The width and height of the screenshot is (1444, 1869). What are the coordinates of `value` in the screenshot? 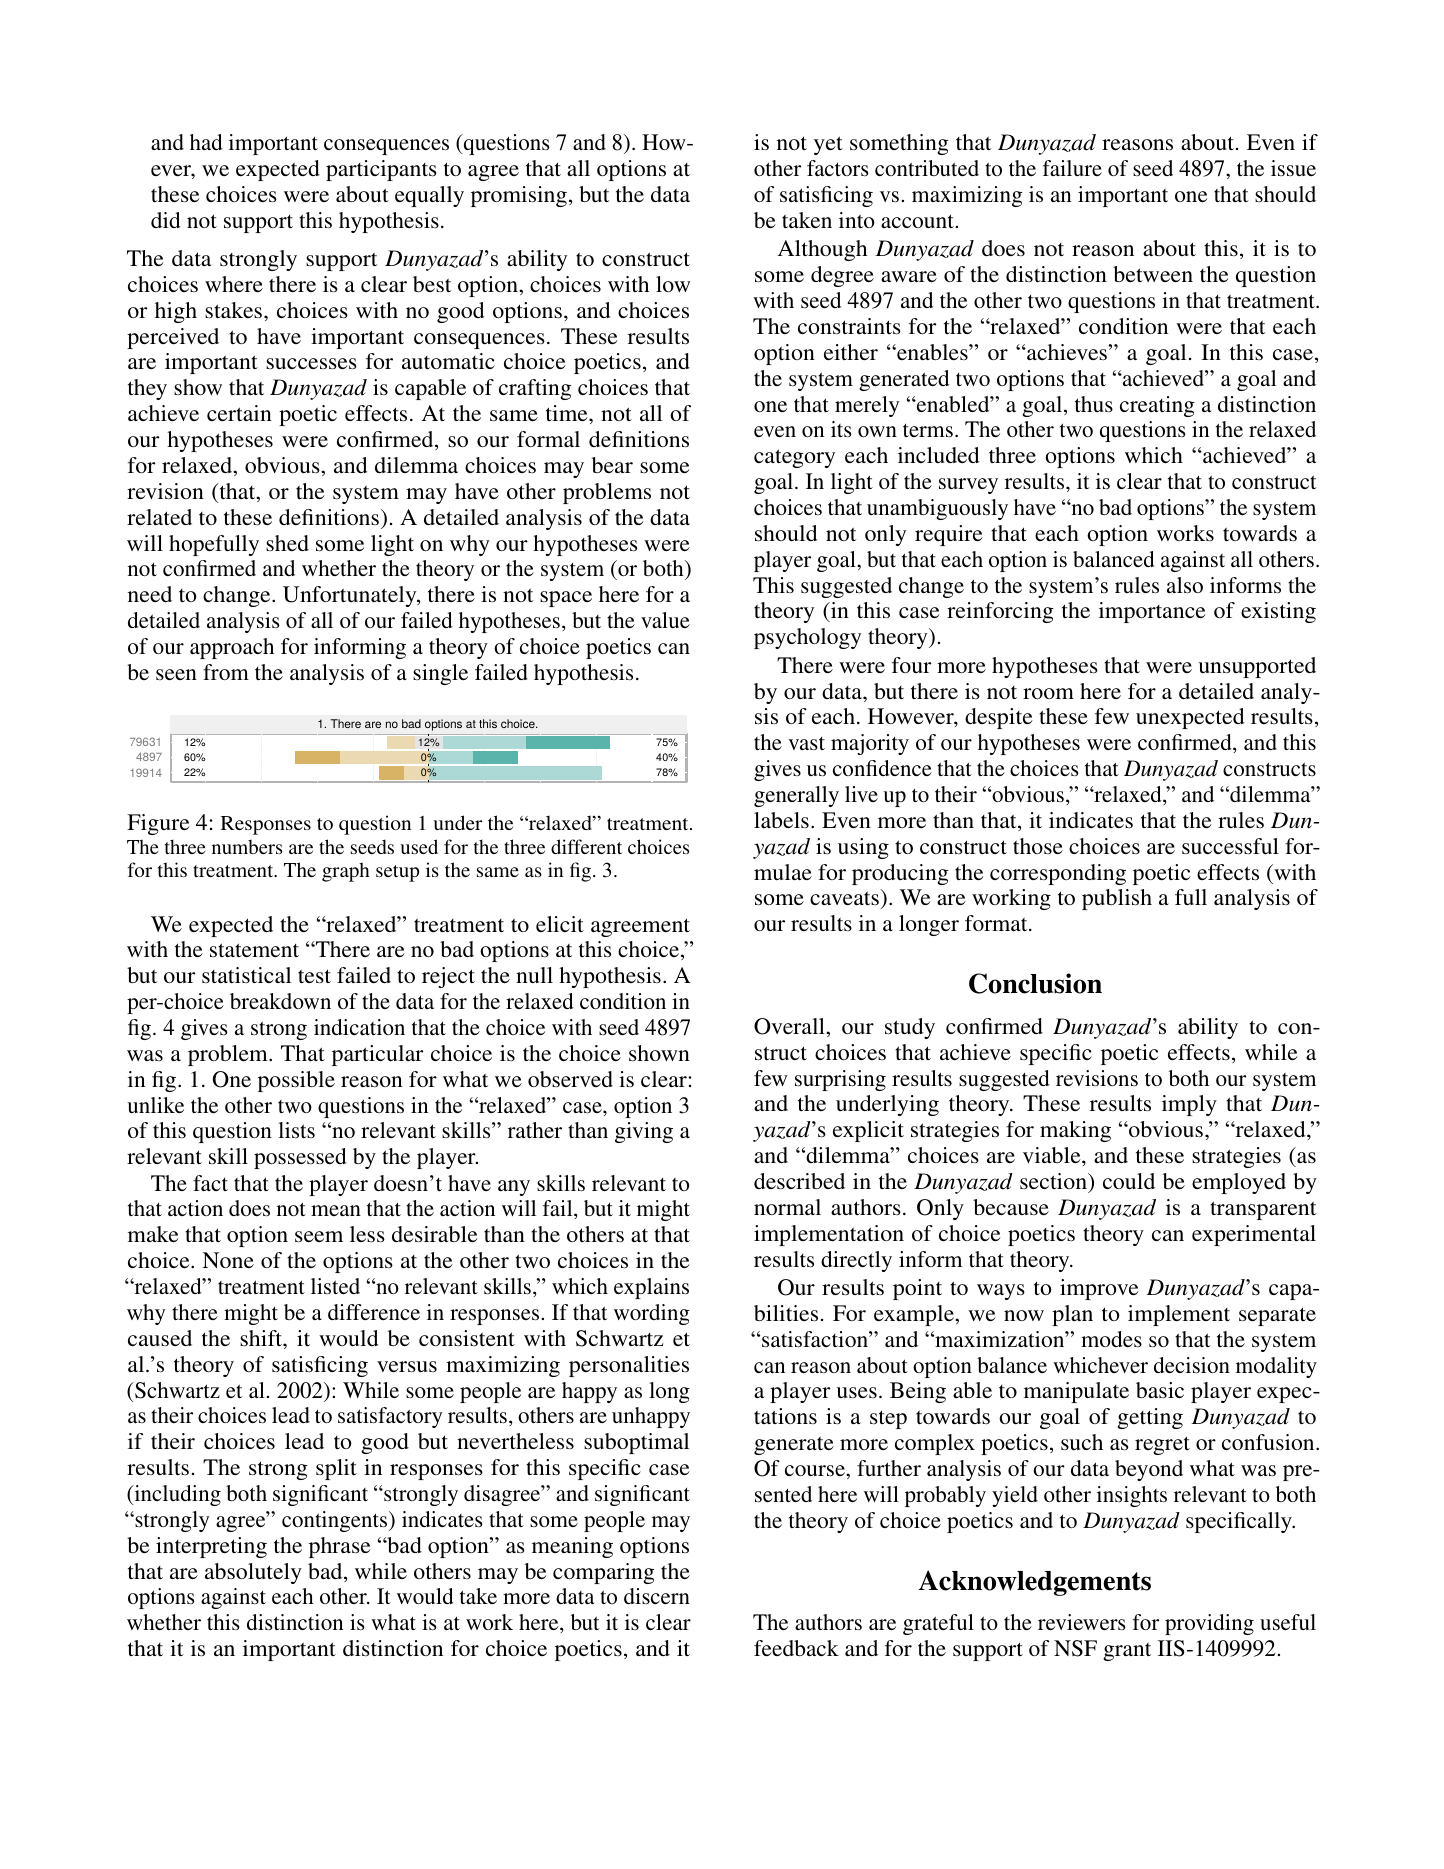 It's located at (665, 620).
